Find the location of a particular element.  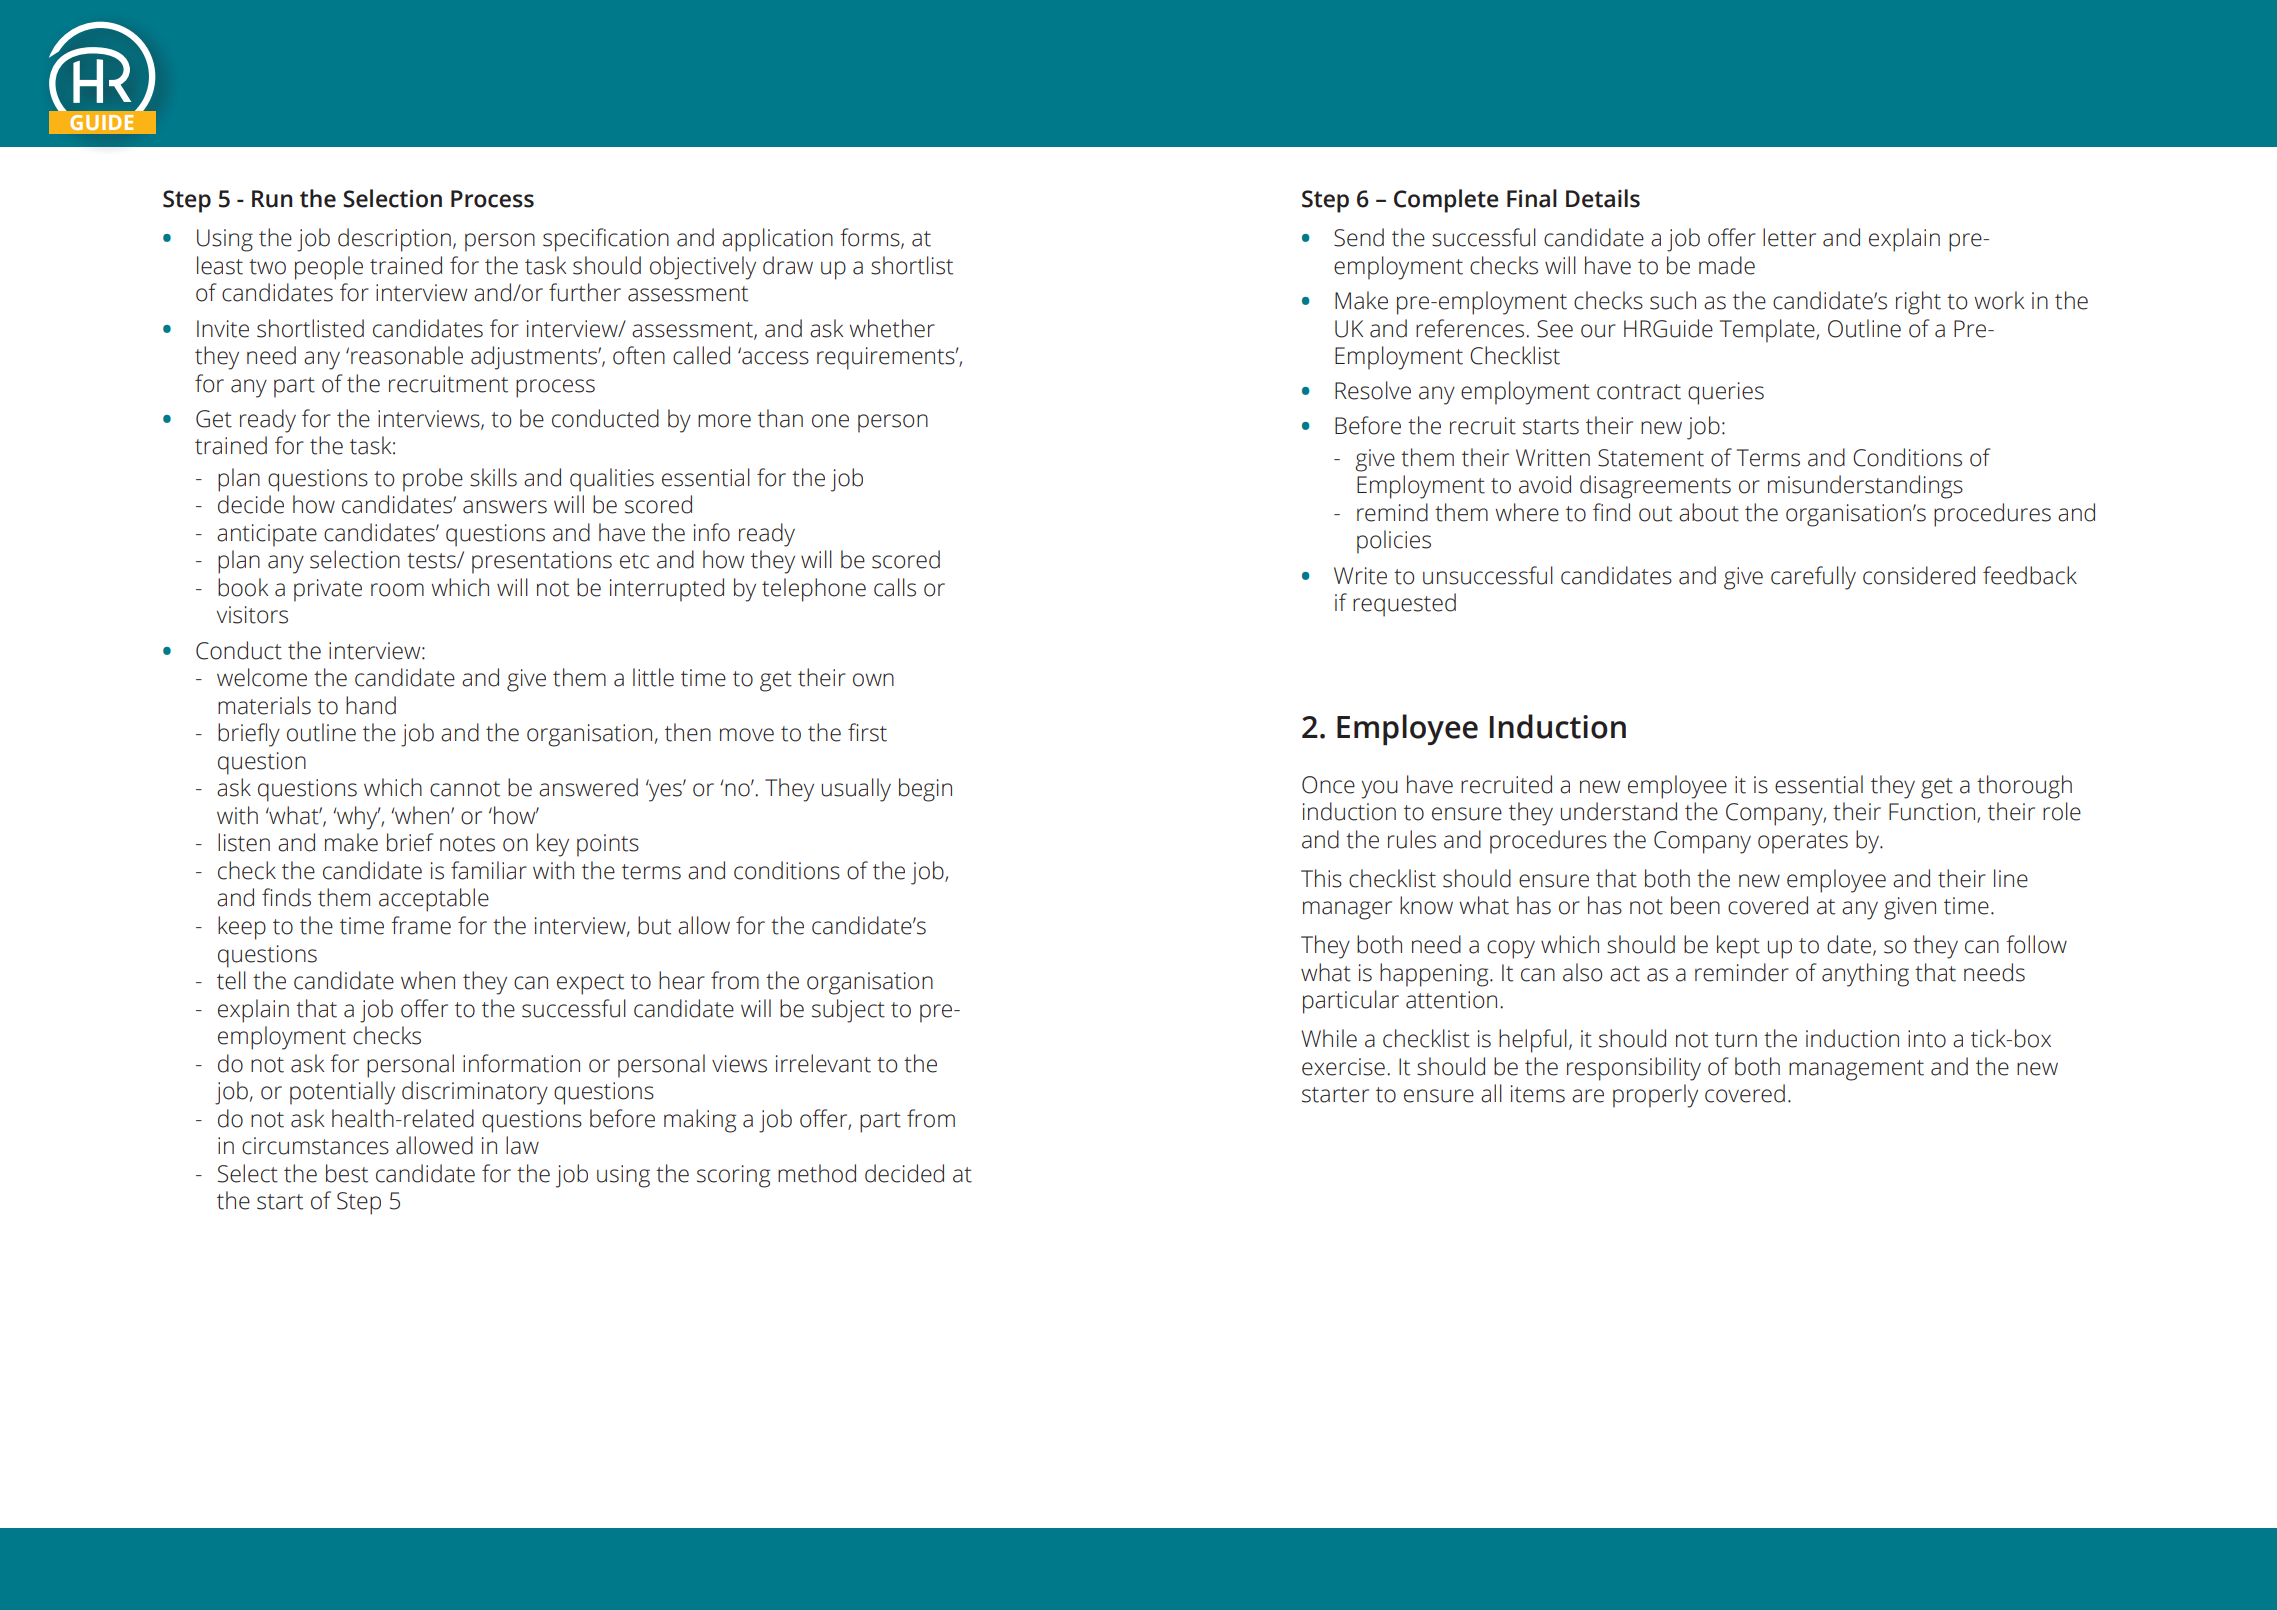

description is located at coordinates (394, 240).
